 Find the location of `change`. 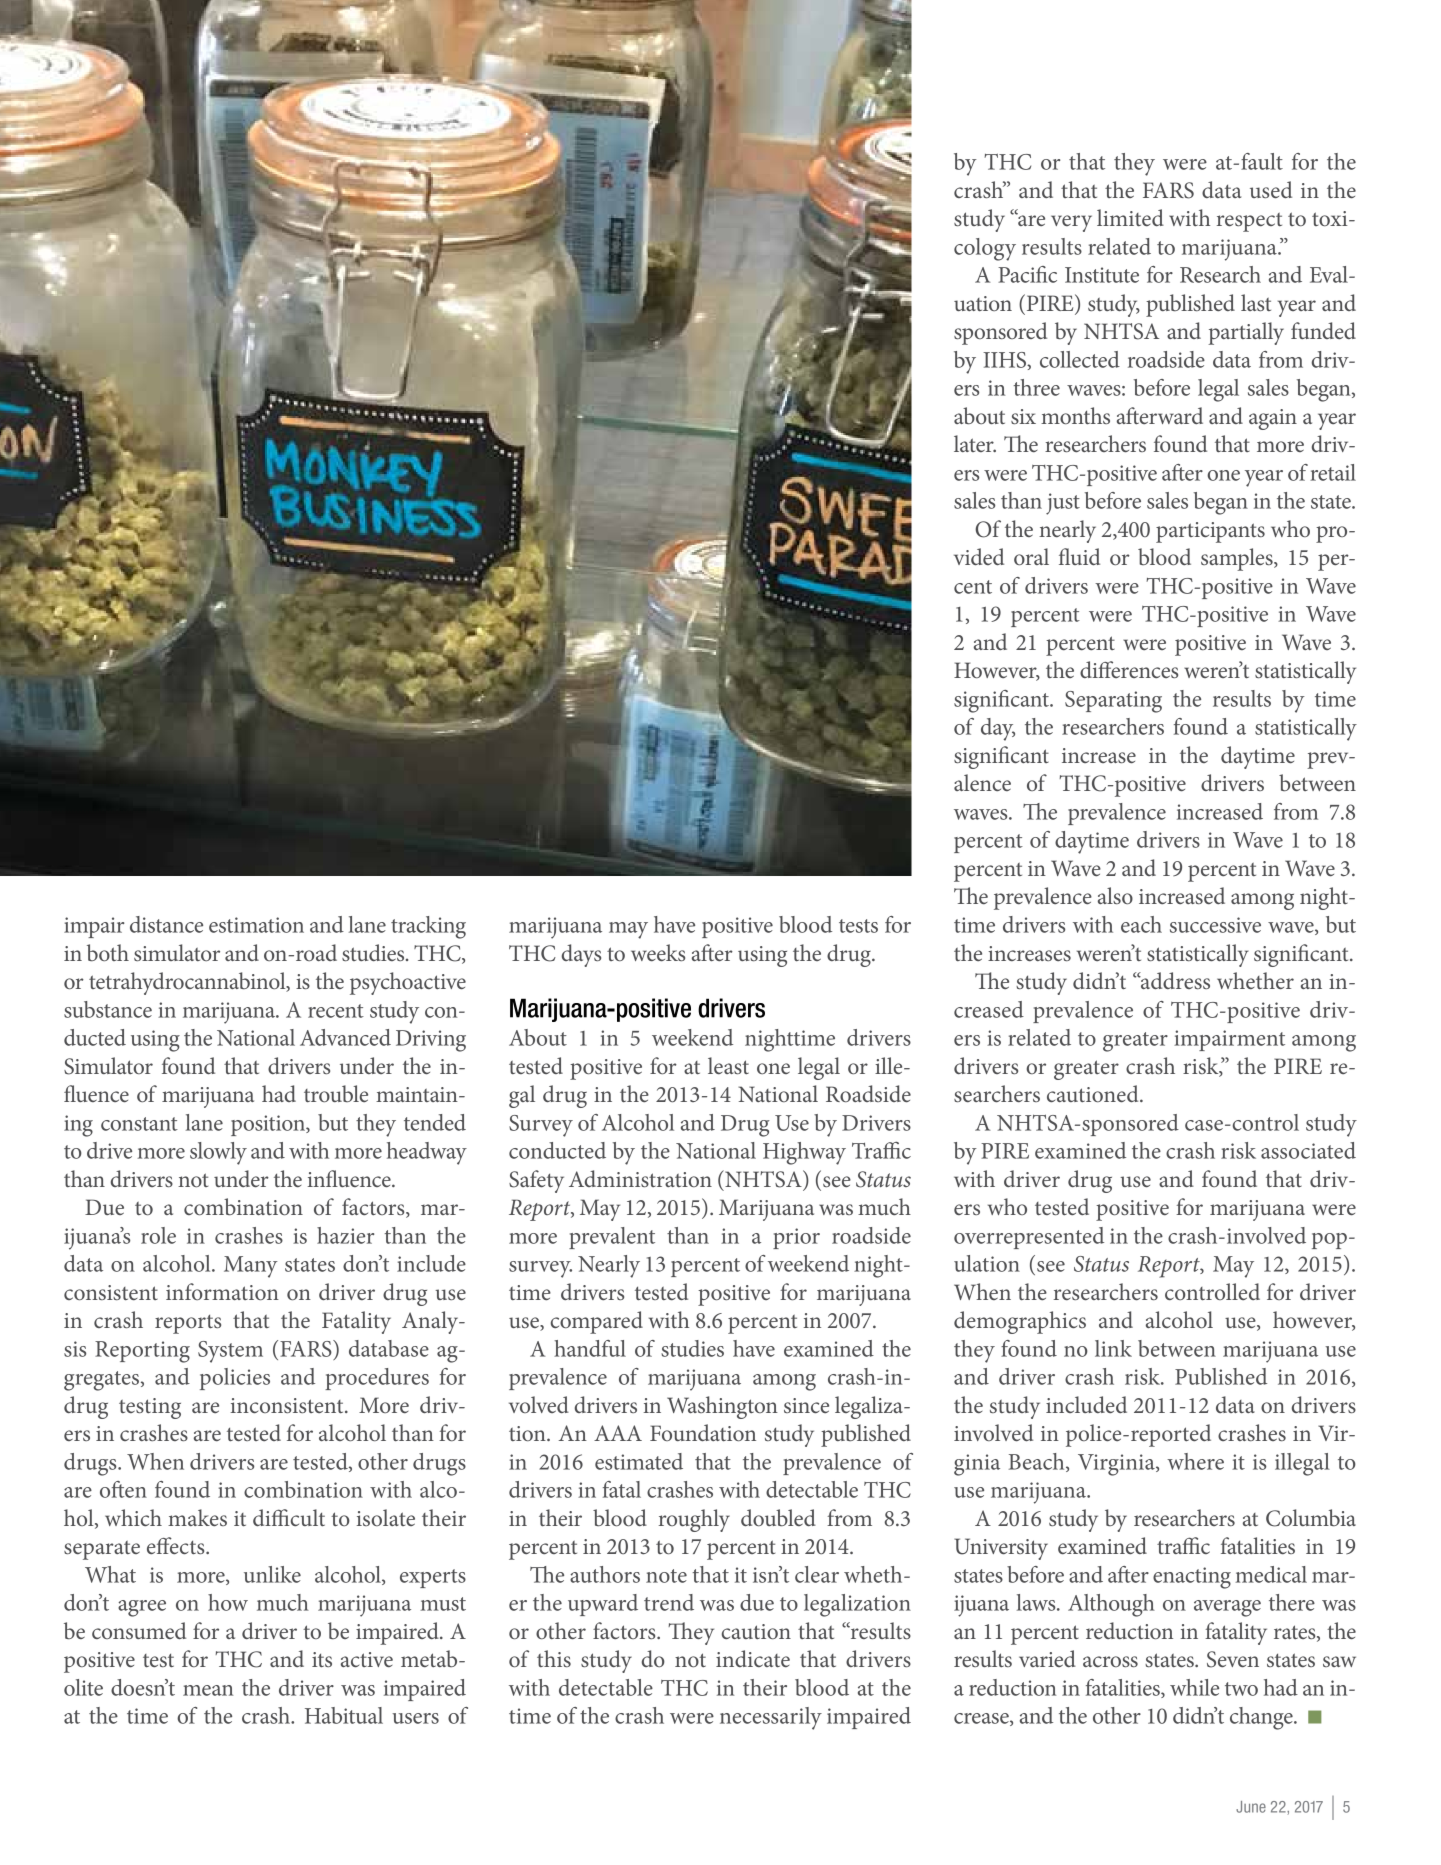

change is located at coordinates (1262, 1718).
